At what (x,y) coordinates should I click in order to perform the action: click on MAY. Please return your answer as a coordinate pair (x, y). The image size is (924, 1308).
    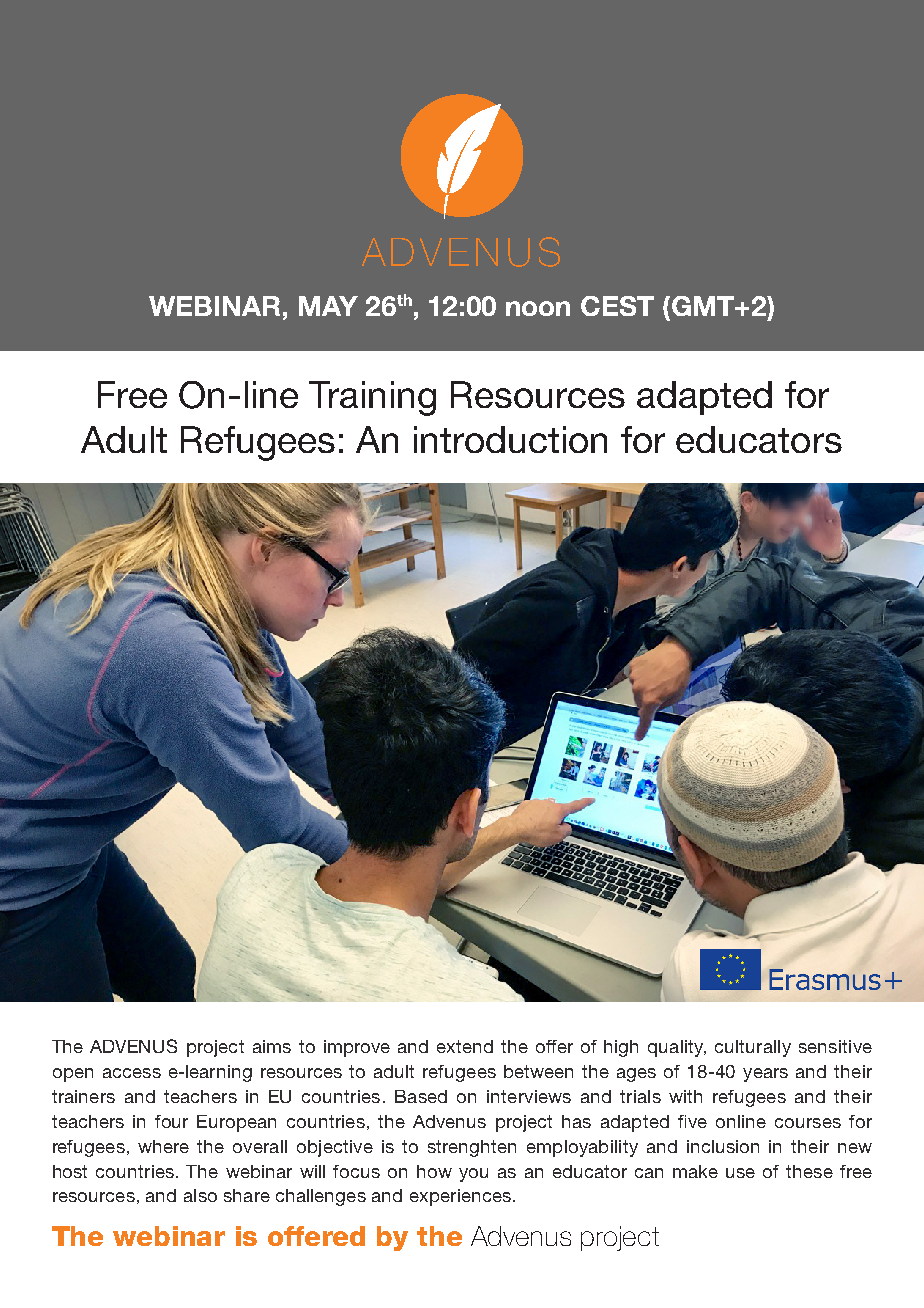
    Looking at the image, I should click on (328, 306).
